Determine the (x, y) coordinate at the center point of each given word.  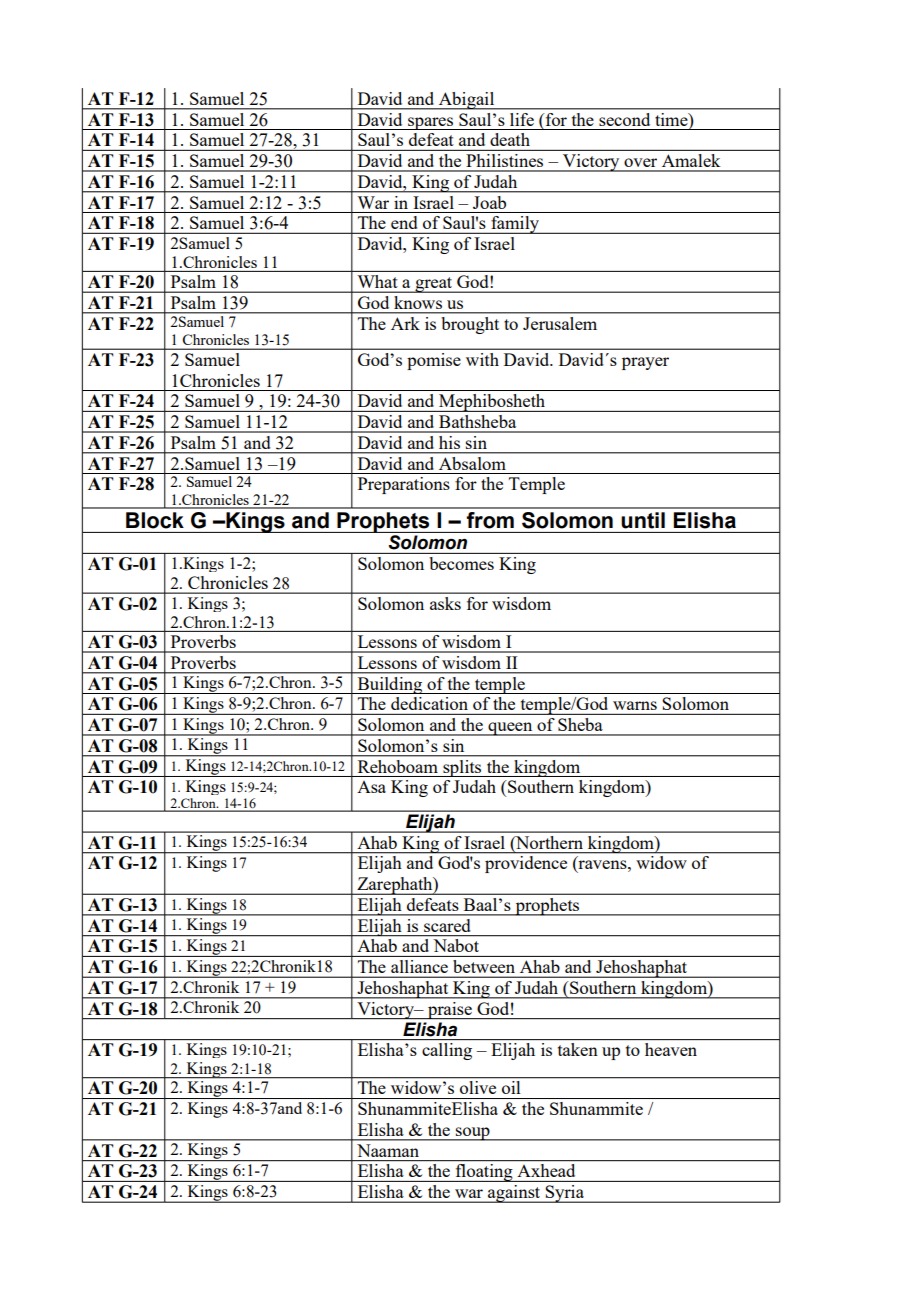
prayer (645, 363)
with (482, 359)
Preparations (404, 485)
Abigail (467, 101)
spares (431, 123)
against (514, 1194)
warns (635, 705)
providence (526, 864)
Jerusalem (560, 323)
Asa (371, 787)
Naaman (388, 1150)
